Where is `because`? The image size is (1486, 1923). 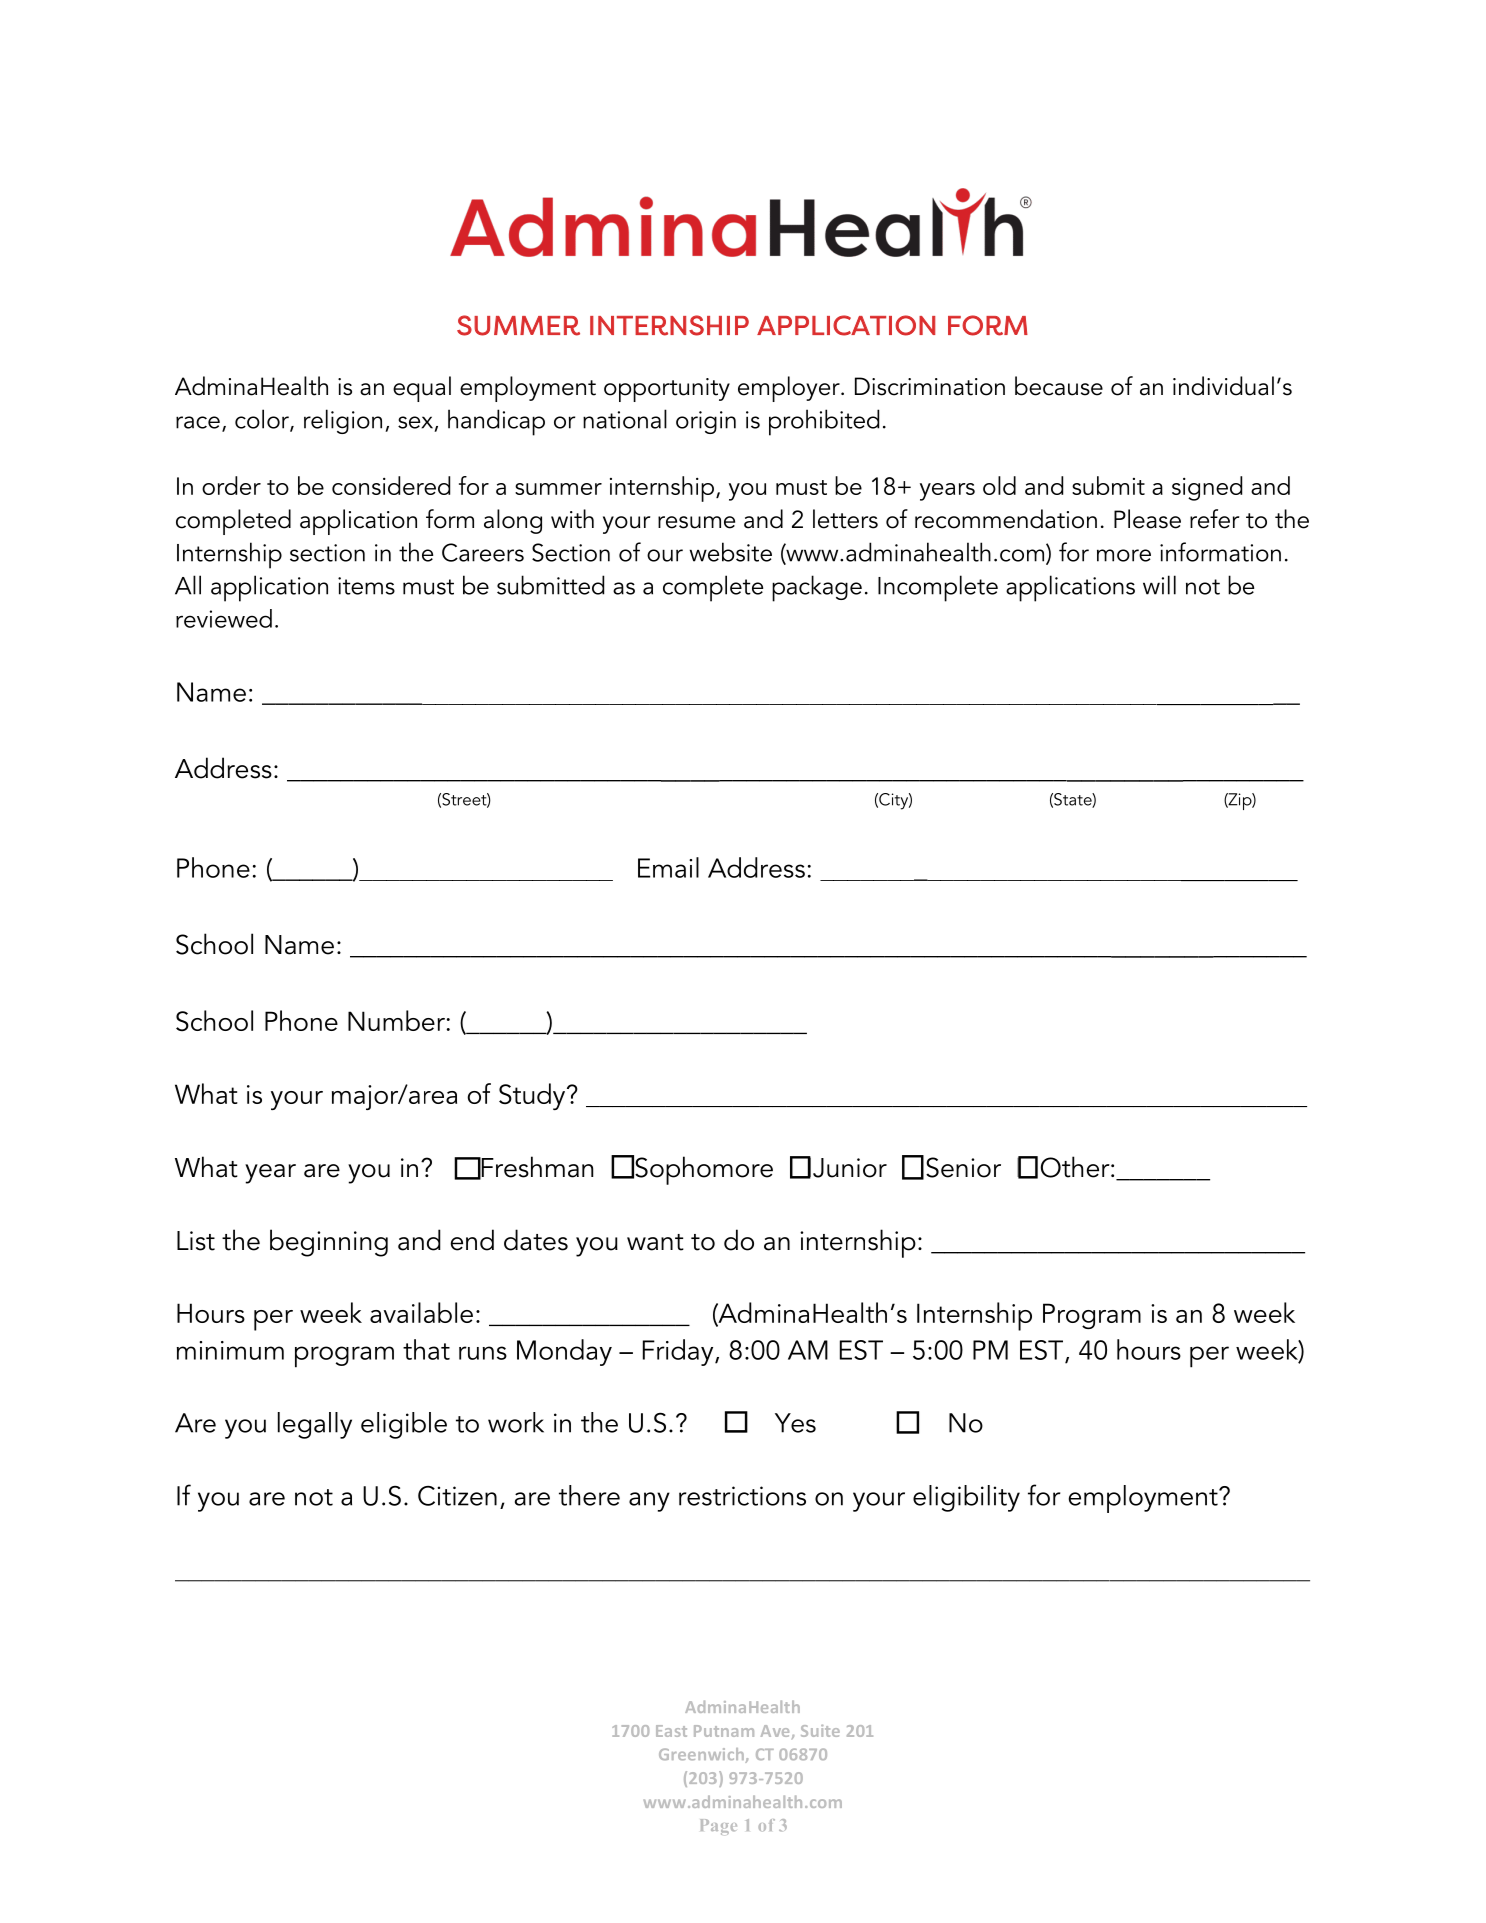 because is located at coordinates (1059, 386).
